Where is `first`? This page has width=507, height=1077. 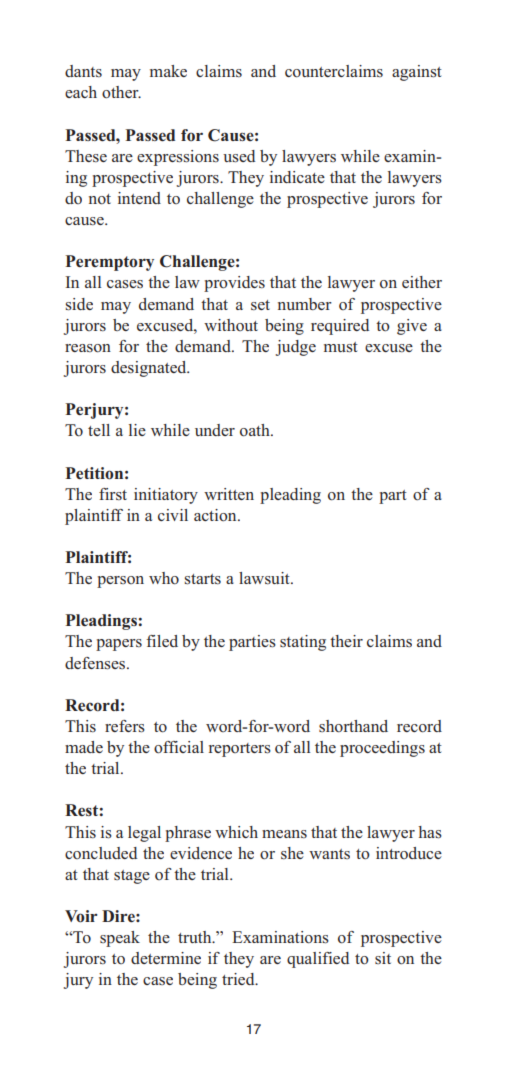 first is located at coordinates (113, 494).
